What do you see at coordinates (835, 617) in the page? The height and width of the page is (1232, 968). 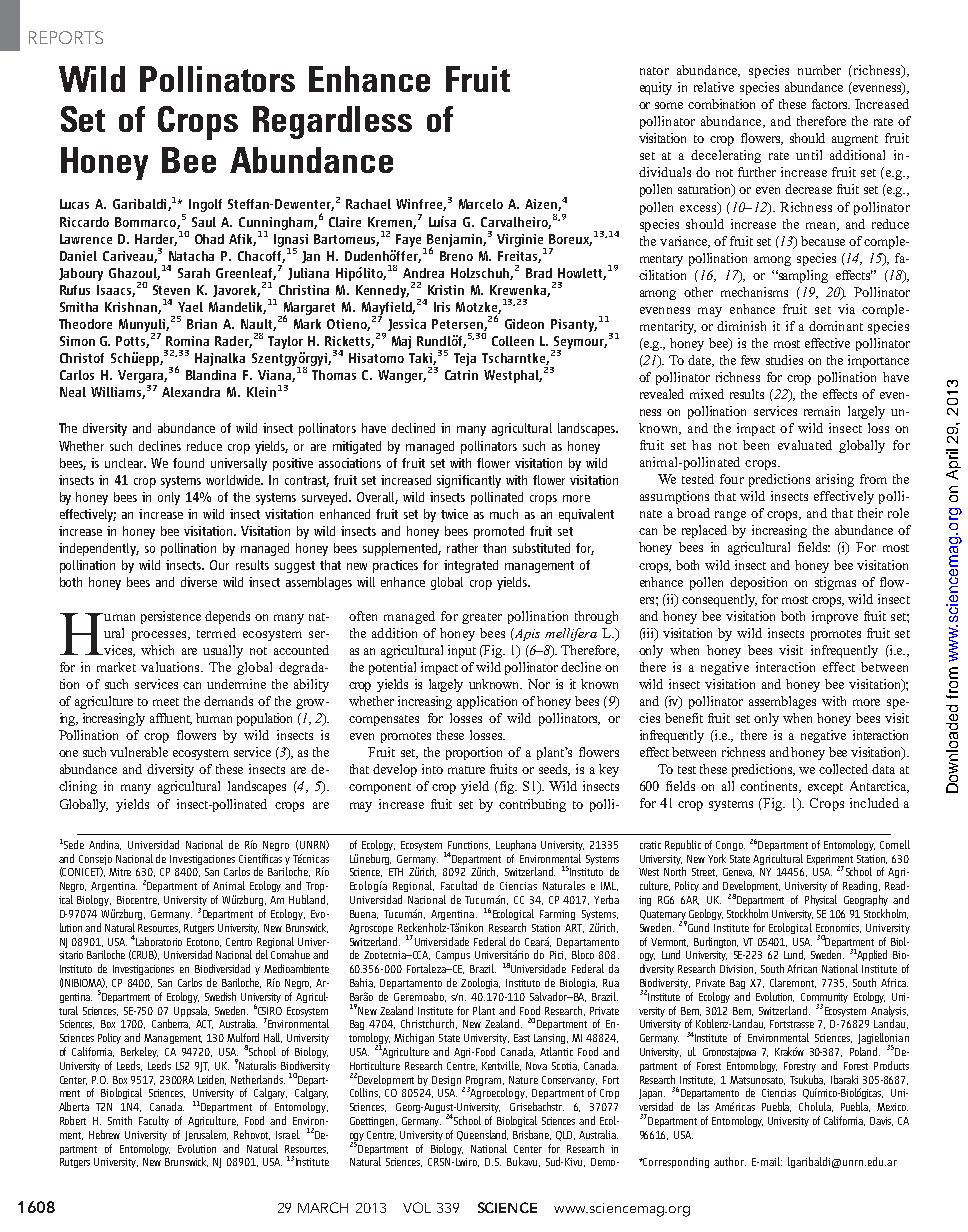 I see `improve` at bounding box center [835, 617].
